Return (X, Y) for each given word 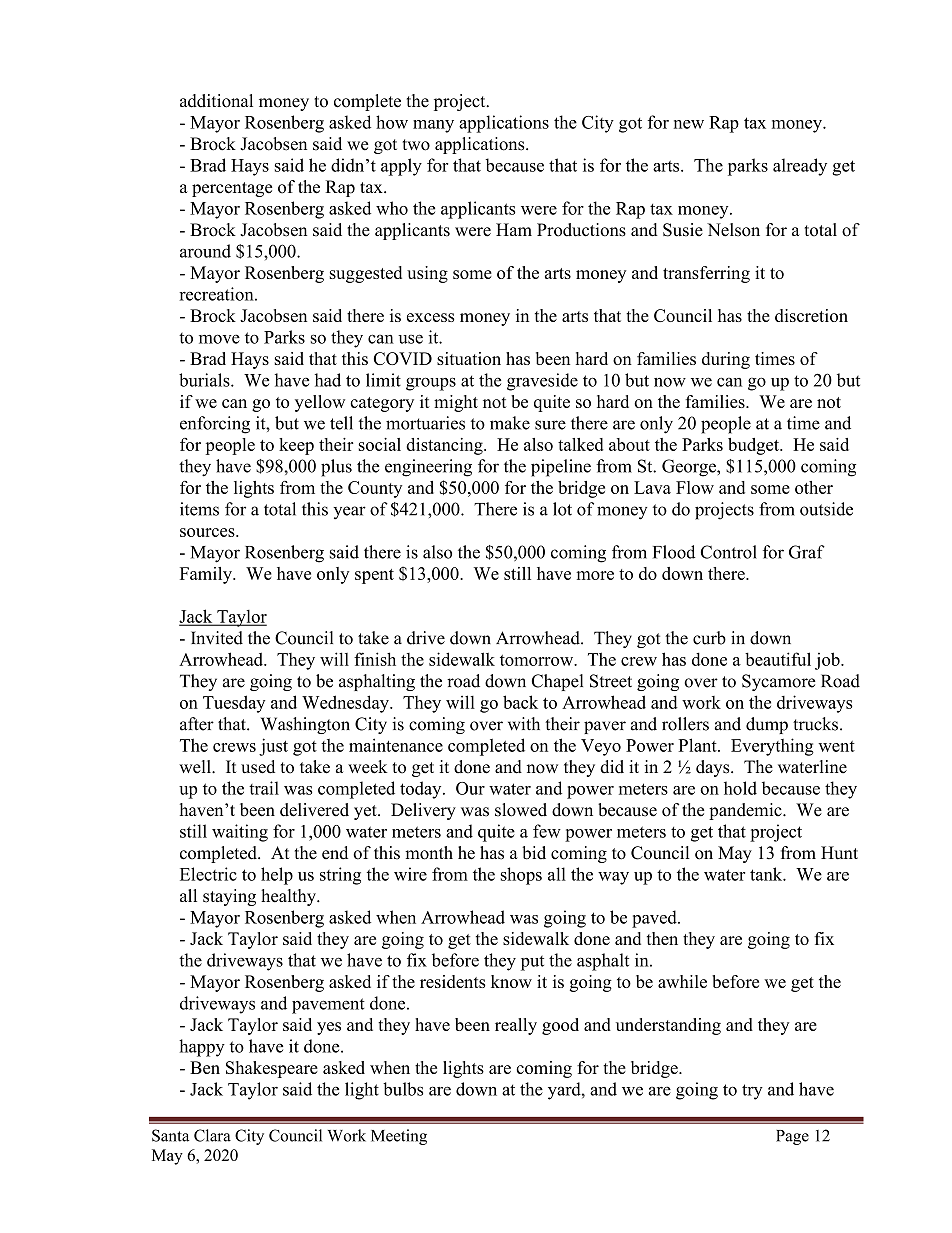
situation (469, 358)
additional (216, 101)
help (277, 876)
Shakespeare (272, 1069)
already (800, 167)
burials (205, 380)
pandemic (746, 811)
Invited (217, 638)
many (433, 126)
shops (521, 876)
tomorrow (538, 660)
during (726, 360)
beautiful (778, 659)
